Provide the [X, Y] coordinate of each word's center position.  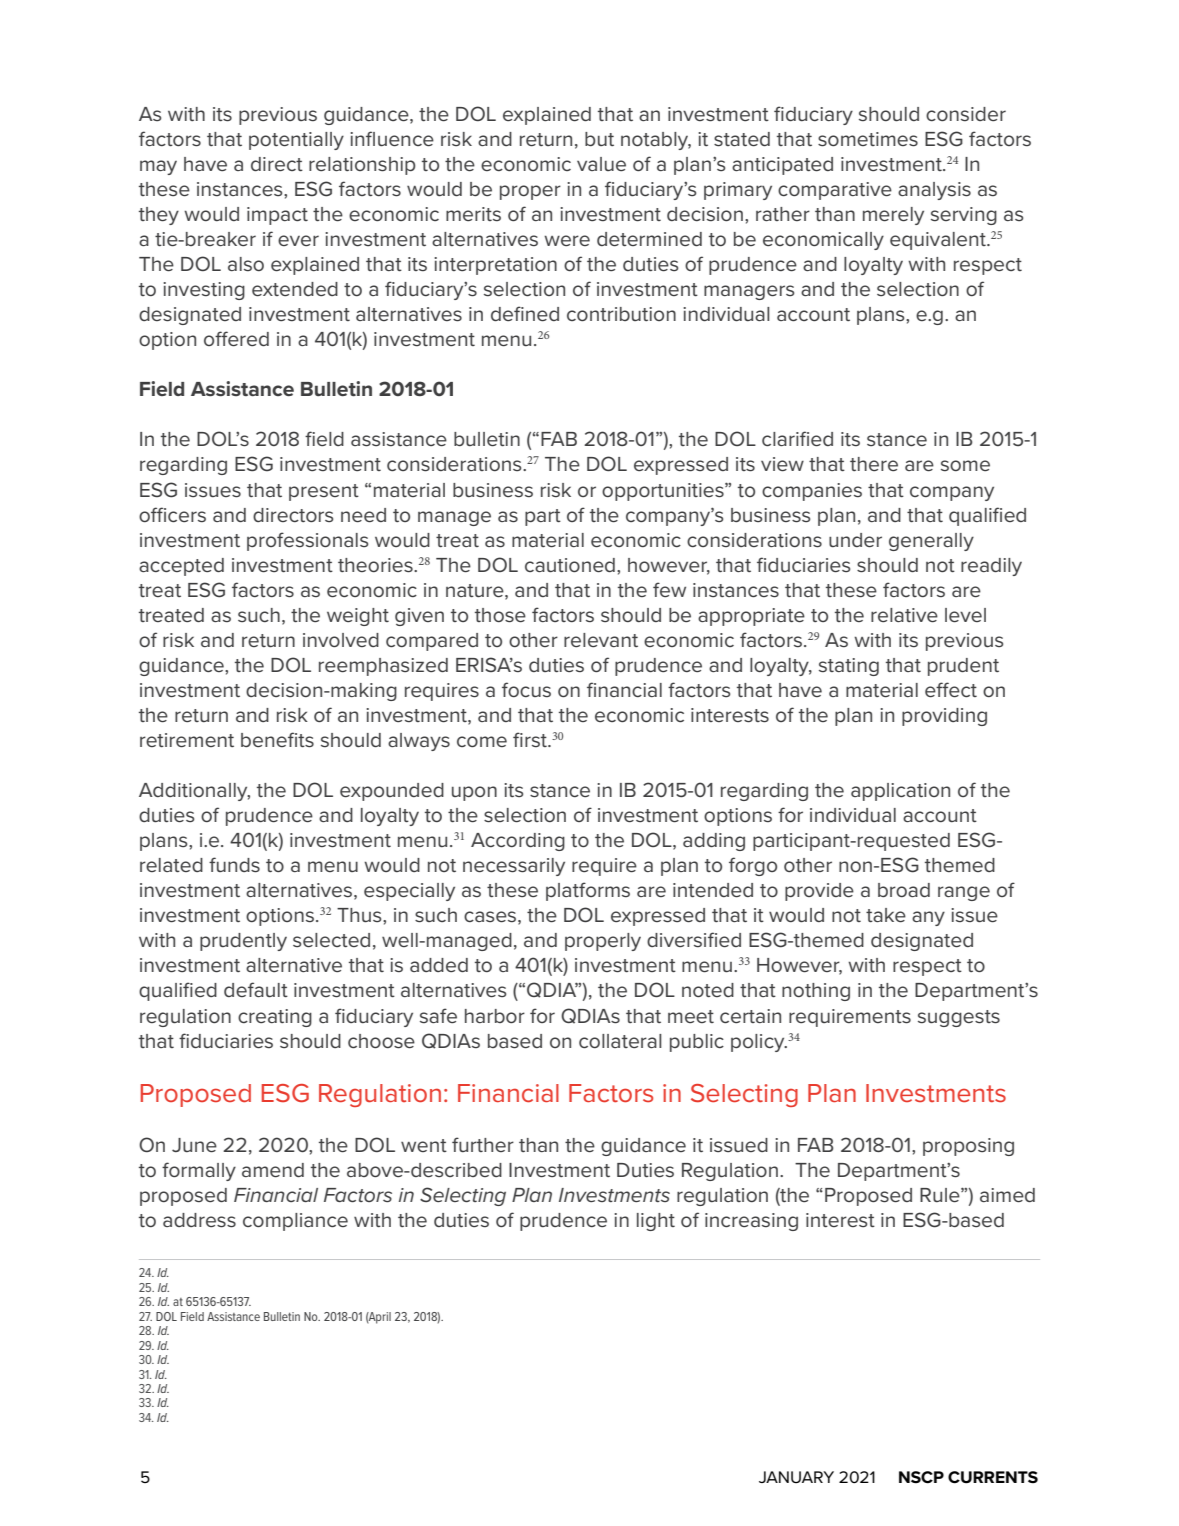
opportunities [664, 492]
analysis [934, 191]
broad [904, 890]
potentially [296, 141]
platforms [588, 891]
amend [273, 1170]
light [656, 1222]
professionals [307, 541]
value [601, 164]
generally [931, 542]
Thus [360, 915]
